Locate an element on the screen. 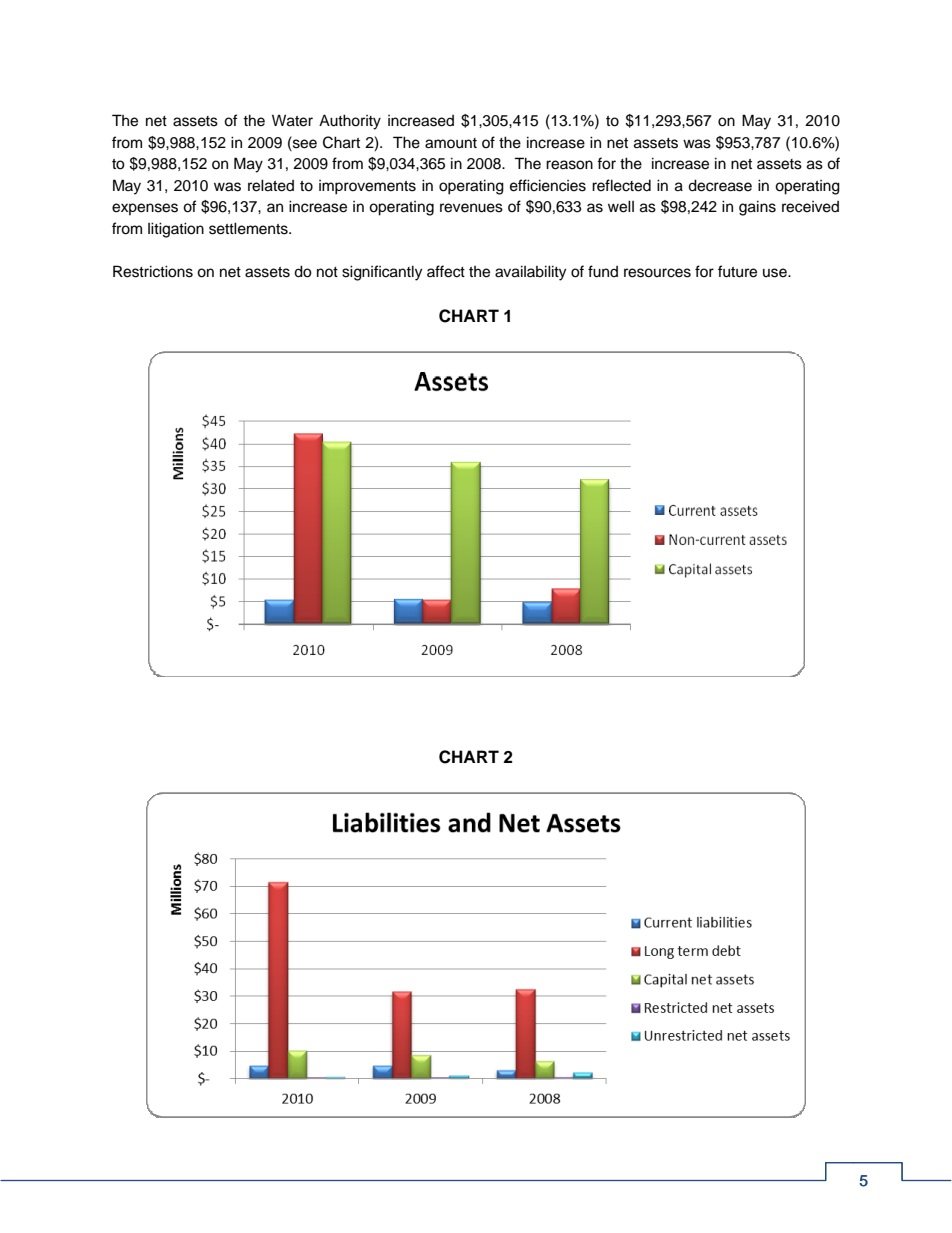 Image resolution: width=952 pixels, height=1233 pixels. Restrictions is located at coordinates (153, 271).
